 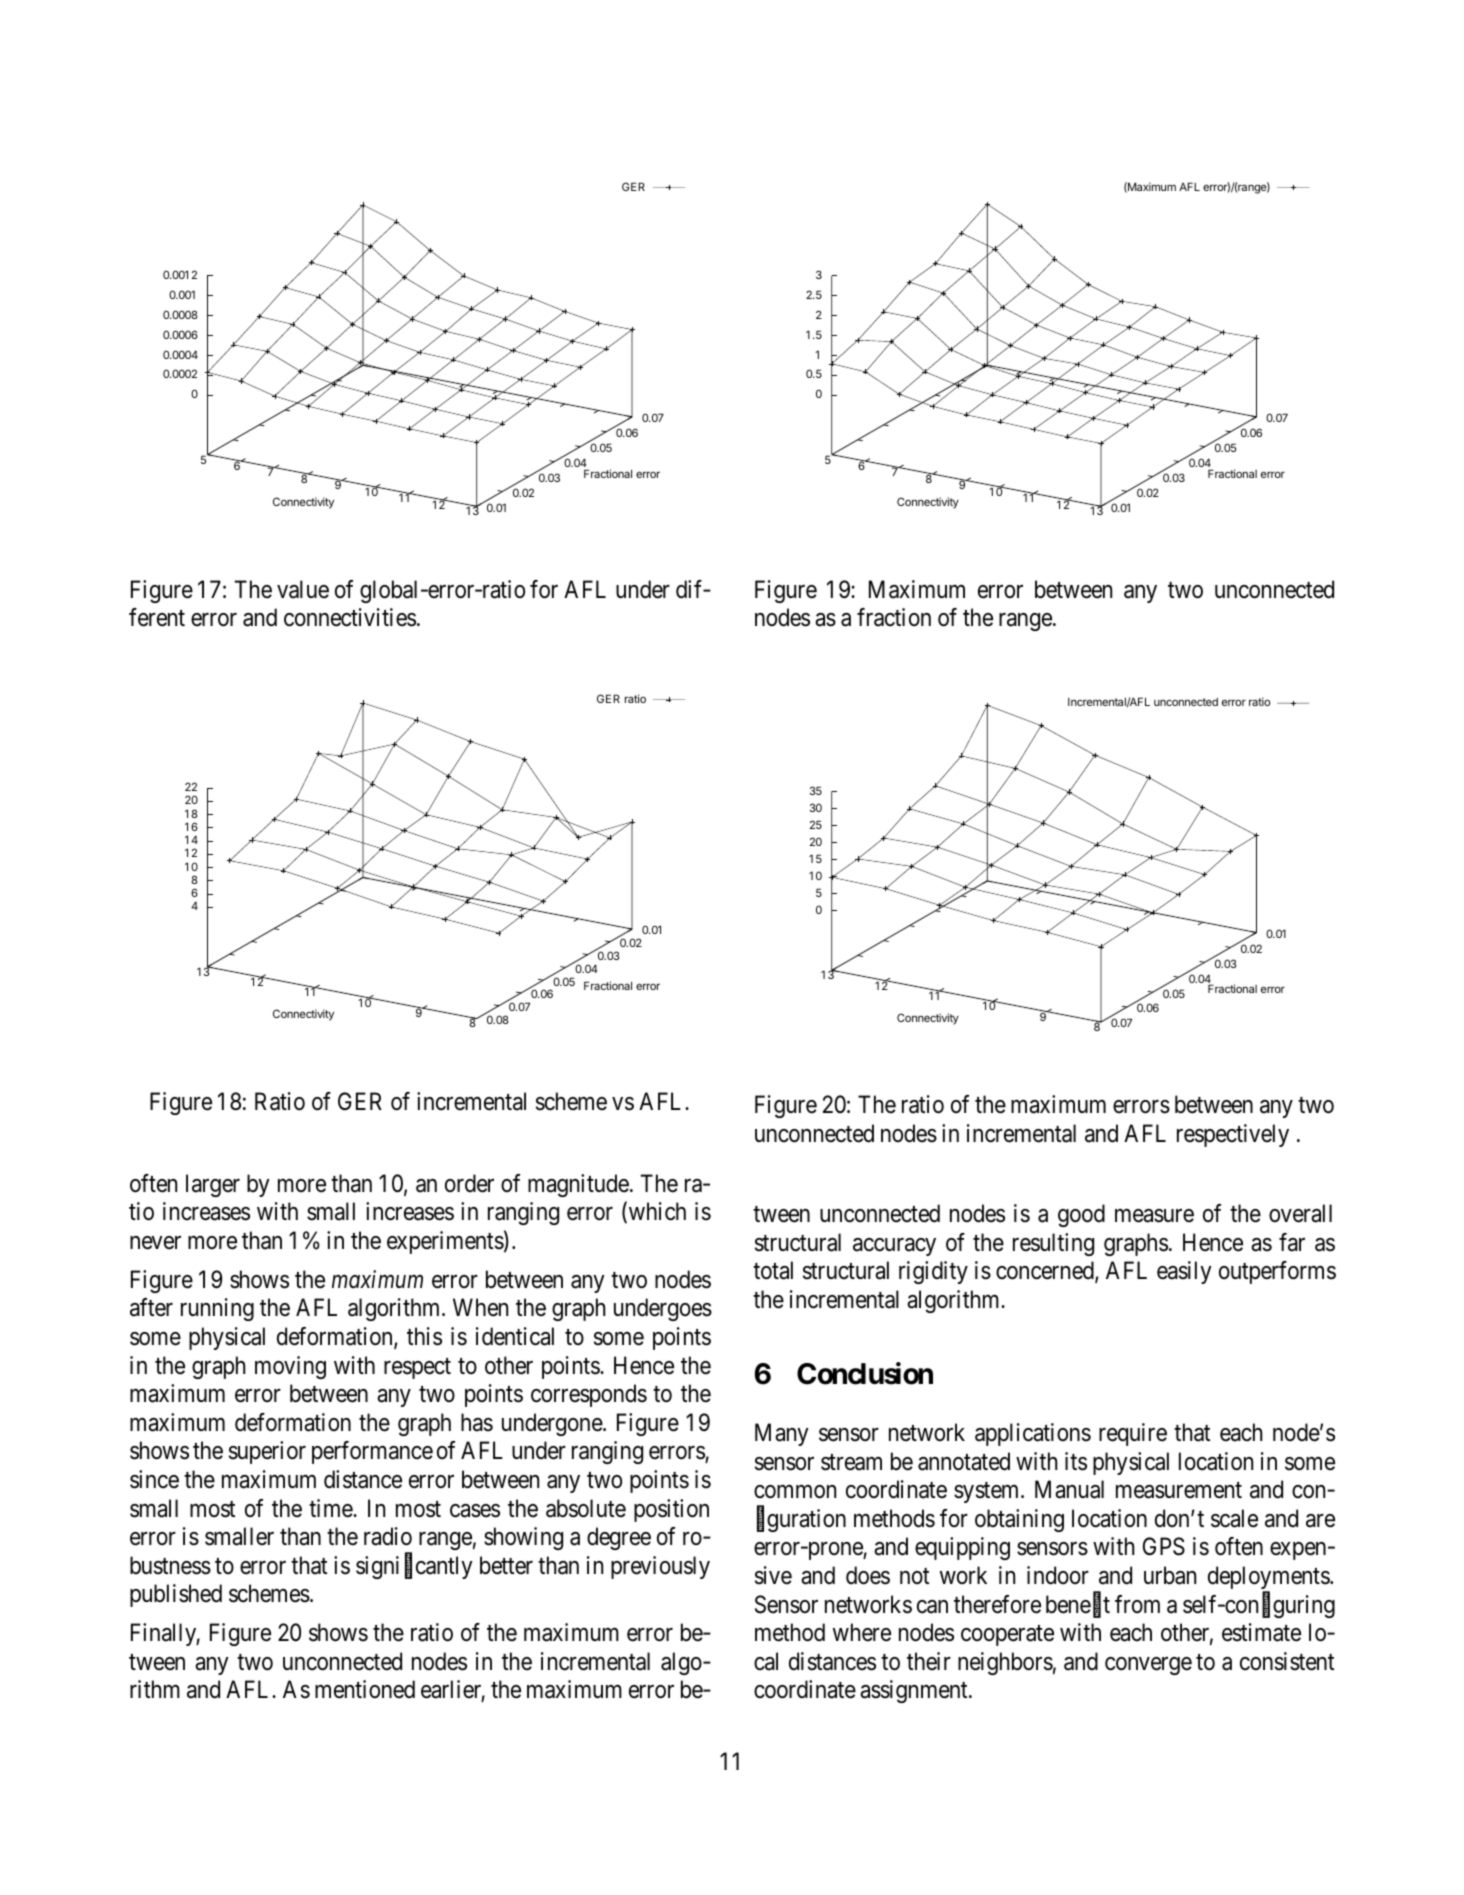 I want to click on order, so click(x=469, y=1183).
